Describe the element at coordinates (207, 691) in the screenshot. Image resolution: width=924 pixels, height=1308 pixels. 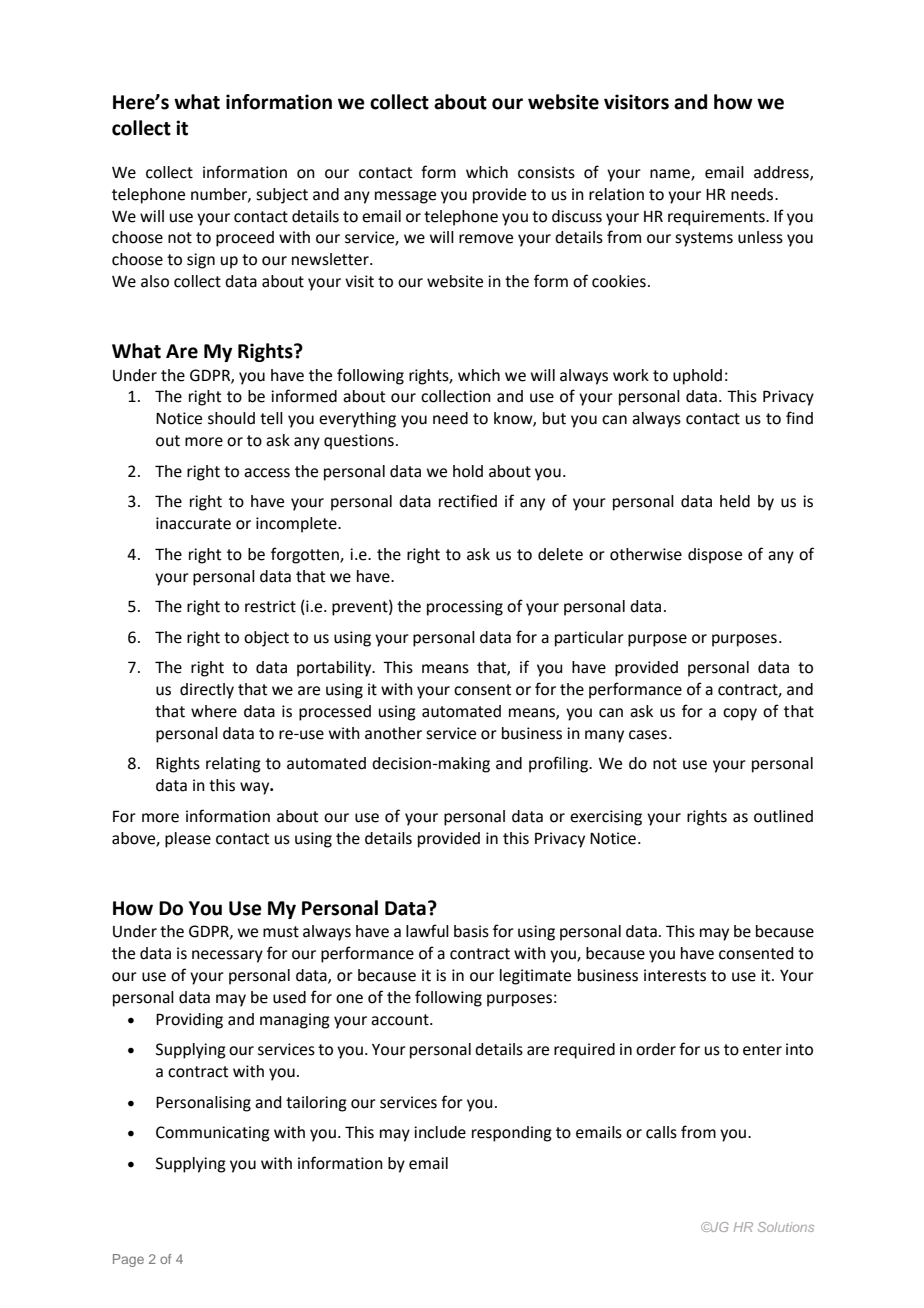
I see `directly` at that location.
